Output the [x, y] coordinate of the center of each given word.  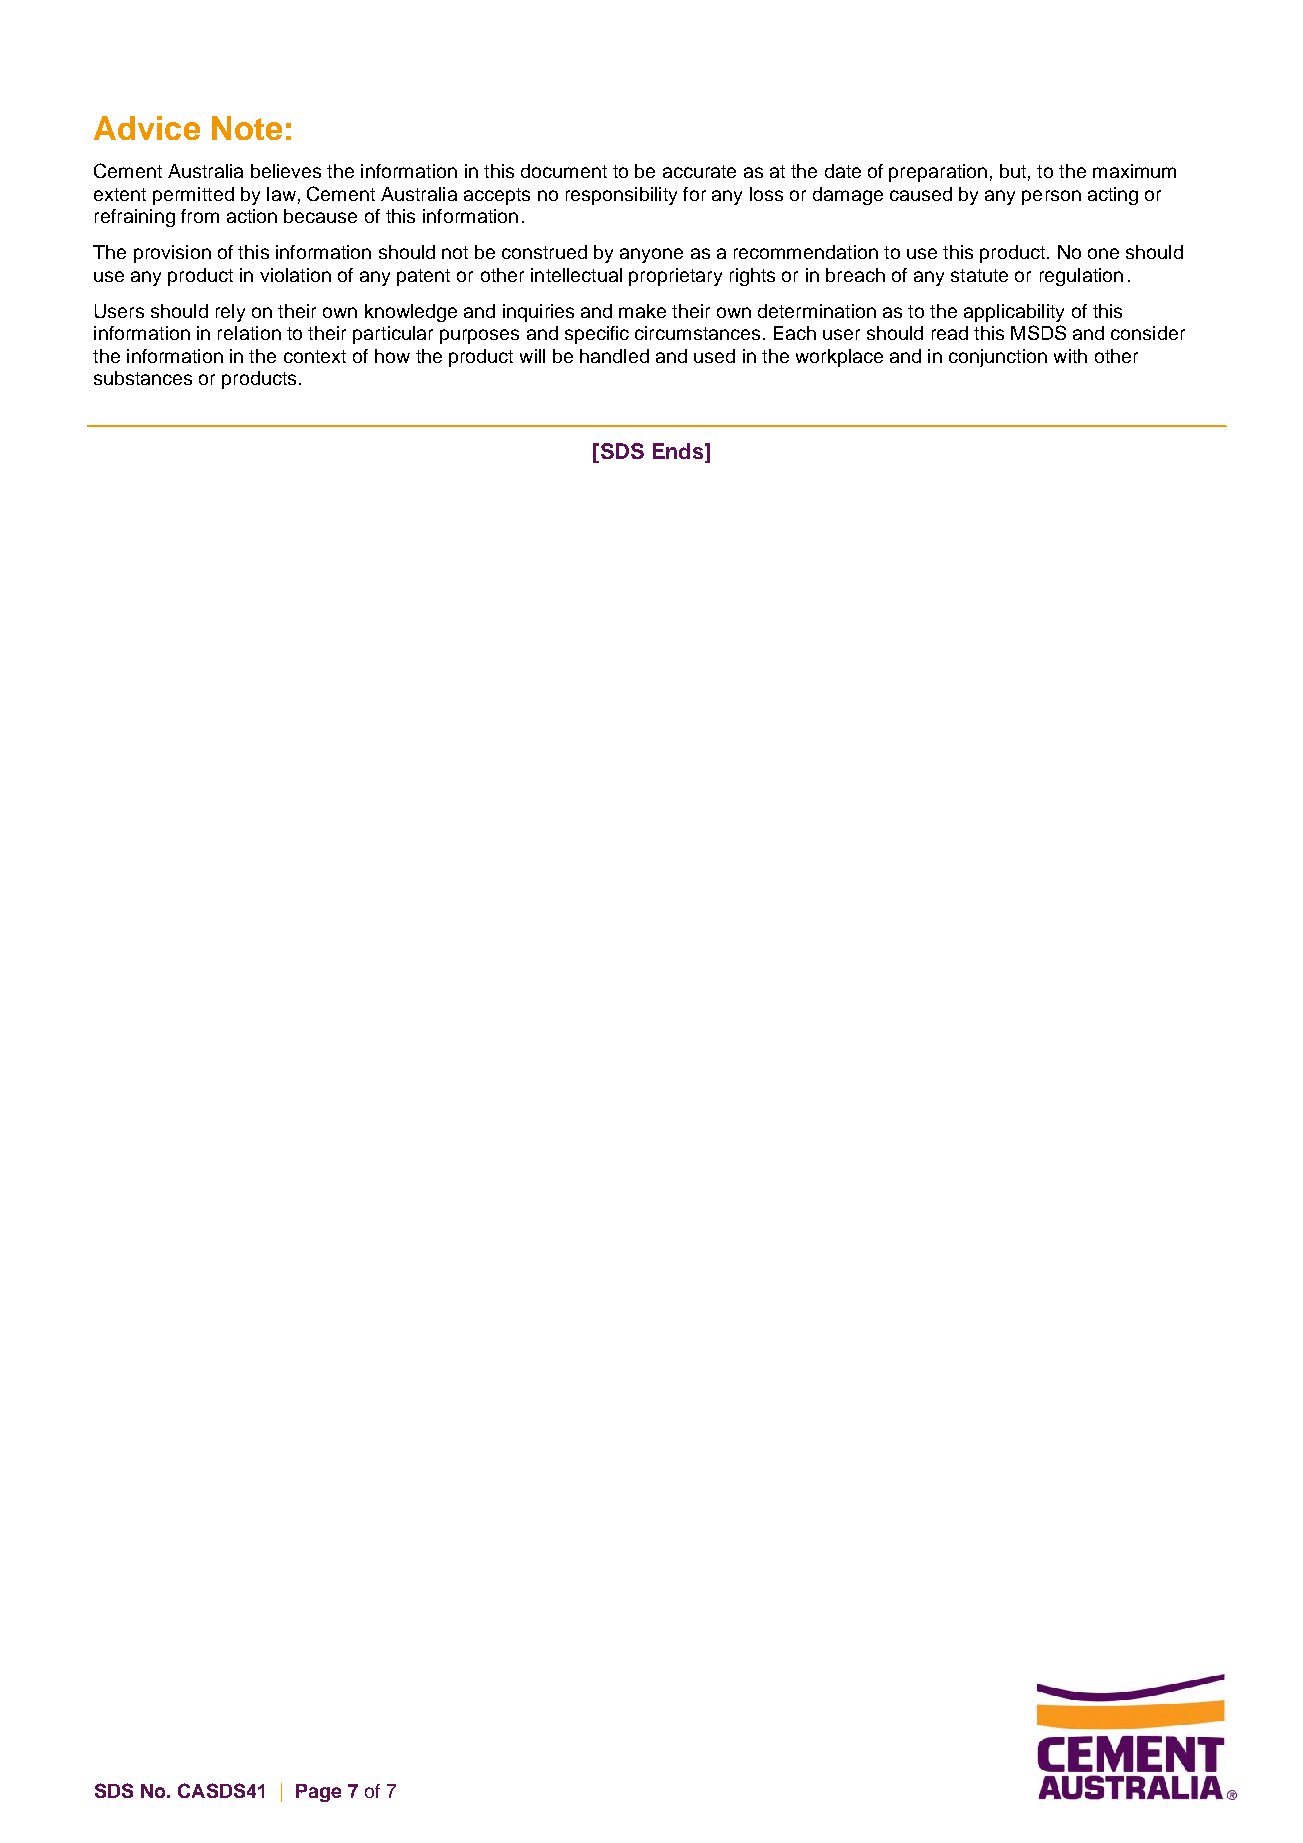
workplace [839, 358]
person [1051, 197]
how [392, 356]
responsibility [621, 196]
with [1070, 356]
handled [614, 356]
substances [143, 378]
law [281, 194]
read [950, 333]
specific [597, 335]
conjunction [998, 358]
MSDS [1038, 332]
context [315, 356]
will [532, 356]
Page [318, 1793]
